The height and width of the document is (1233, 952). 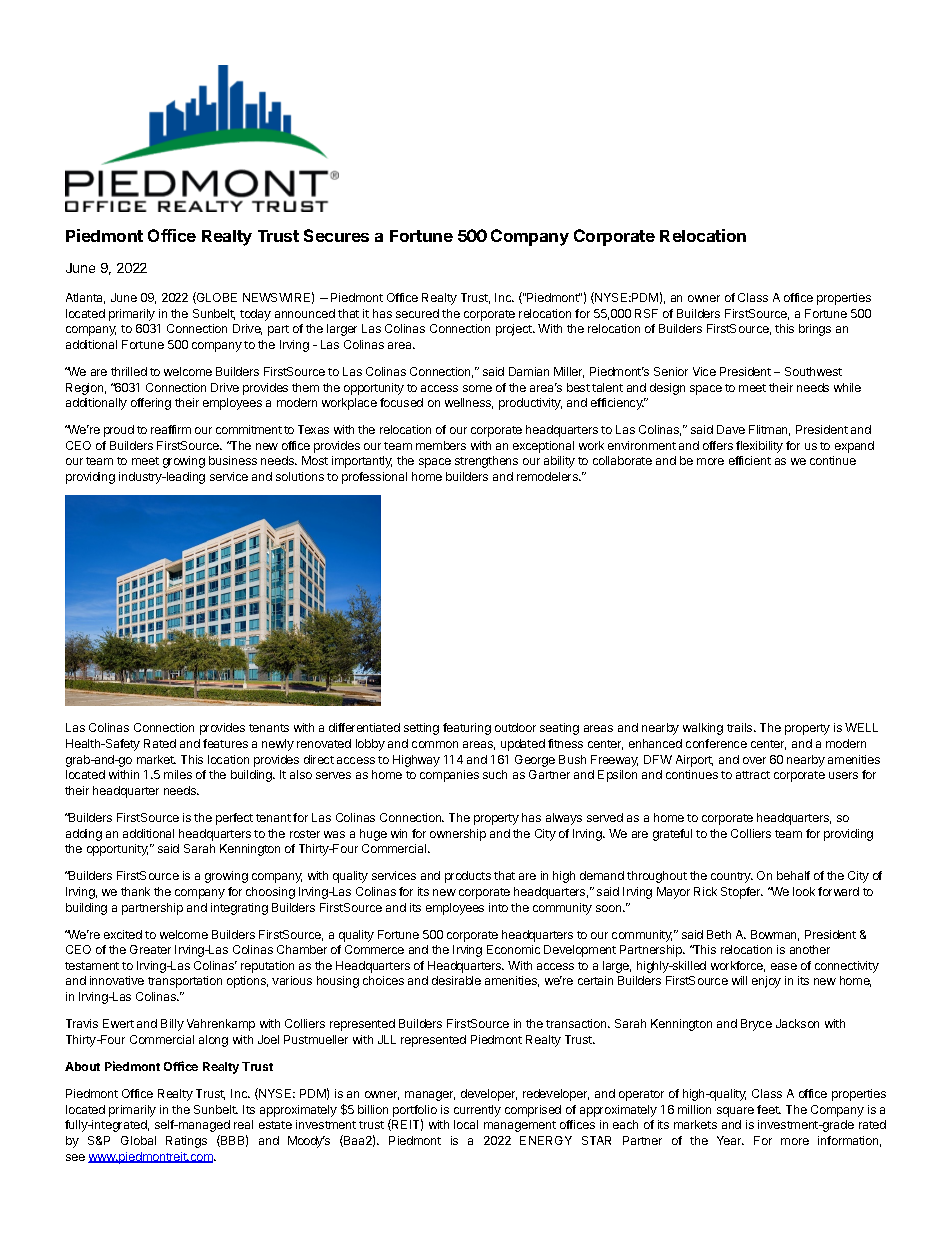 I want to click on trails, so click(x=741, y=727).
